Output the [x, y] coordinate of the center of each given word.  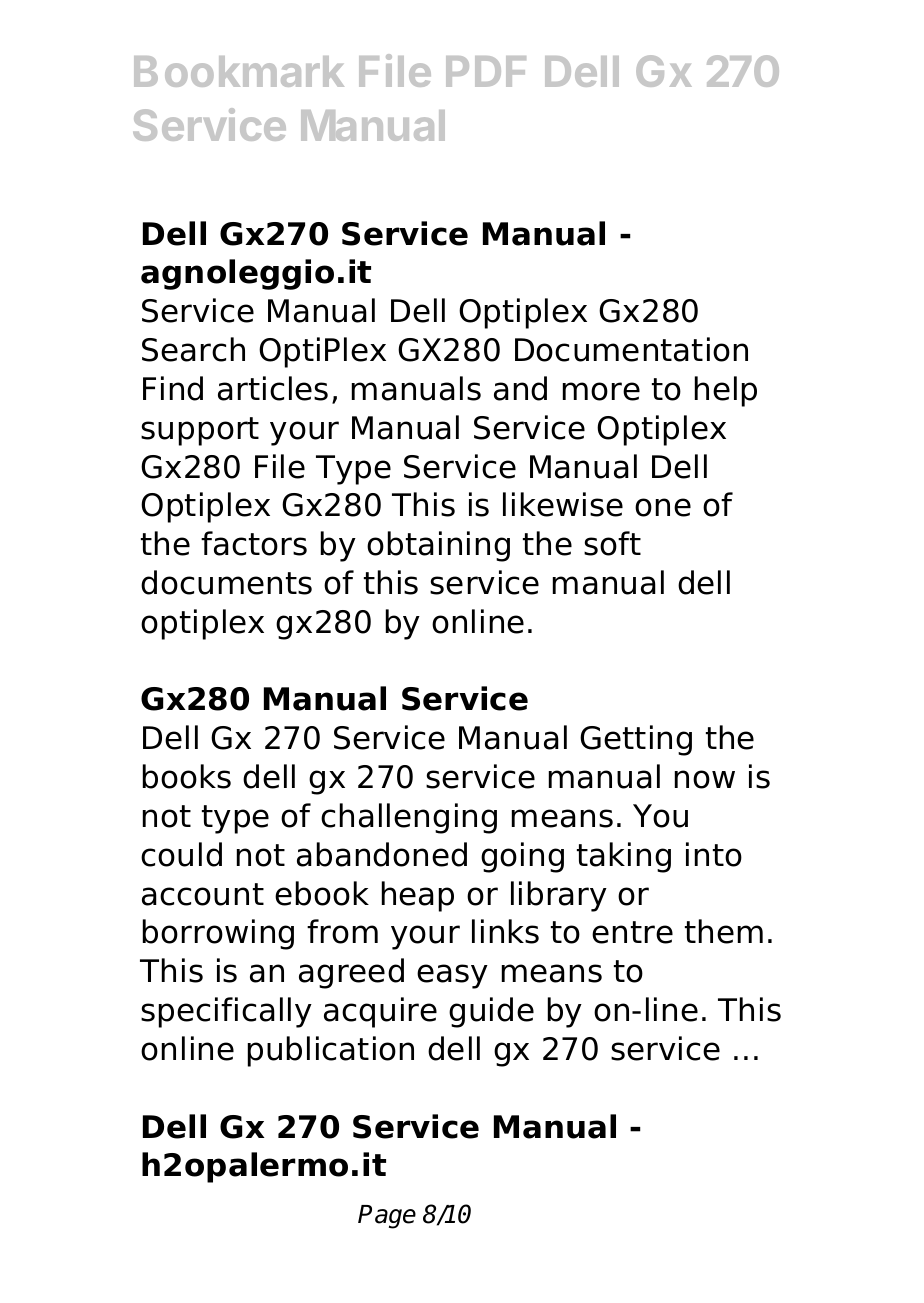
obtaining [438, 546]
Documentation [631, 349]
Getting [636, 740]
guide [491, 1012]
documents [226, 582]
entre [632, 932]
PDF [486, 71]
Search [193, 349]
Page [387, 1217]
